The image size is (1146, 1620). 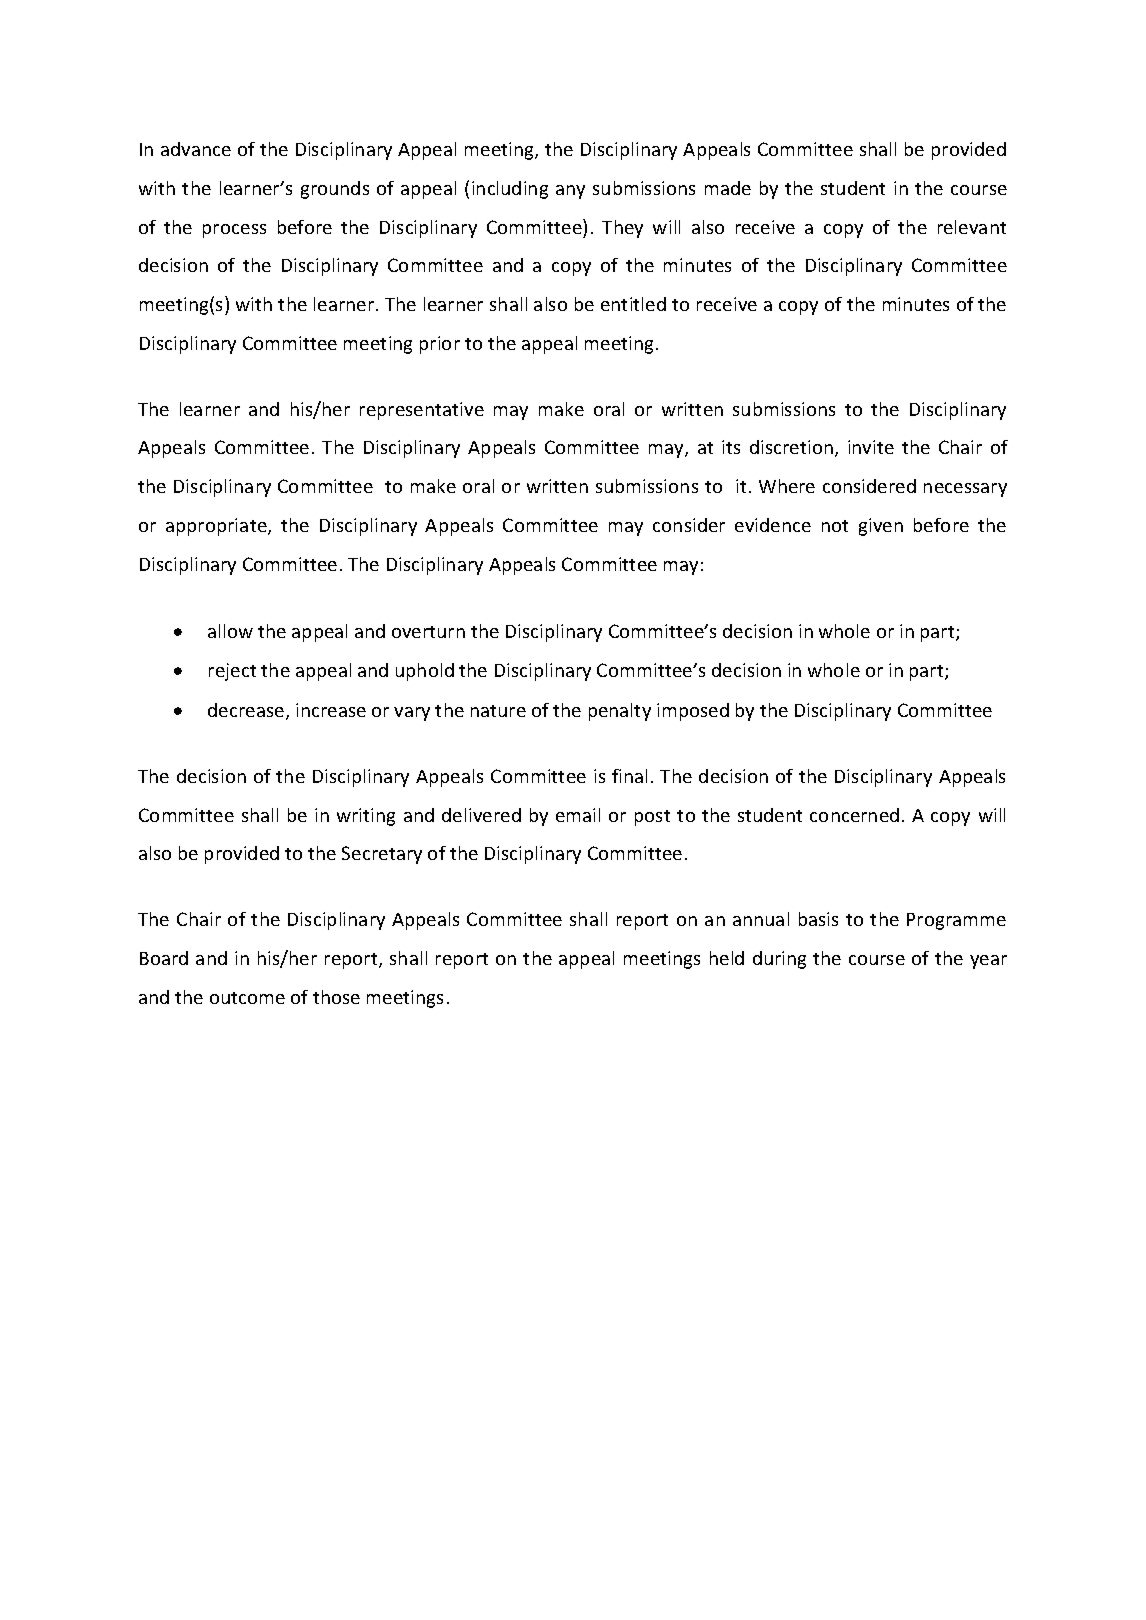 What do you see at coordinates (620, 712) in the screenshot?
I see `penalty` at bounding box center [620, 712].
